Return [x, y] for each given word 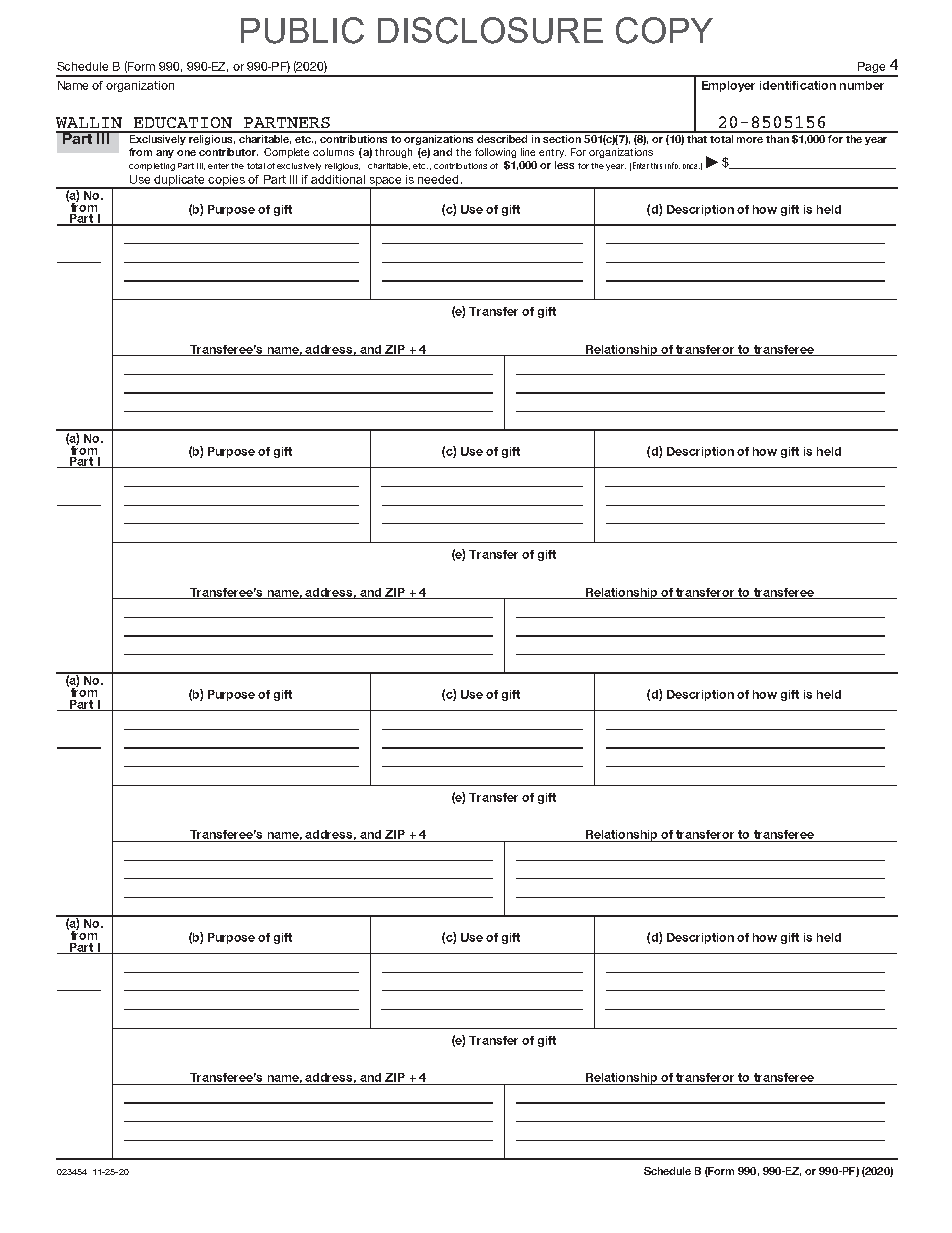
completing [152, 167]
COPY [664, 30]
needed [438, 179]
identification [798, 85]
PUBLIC [302, 30]
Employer [728, 86]
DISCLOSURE [490, 30]
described [503, 137]
